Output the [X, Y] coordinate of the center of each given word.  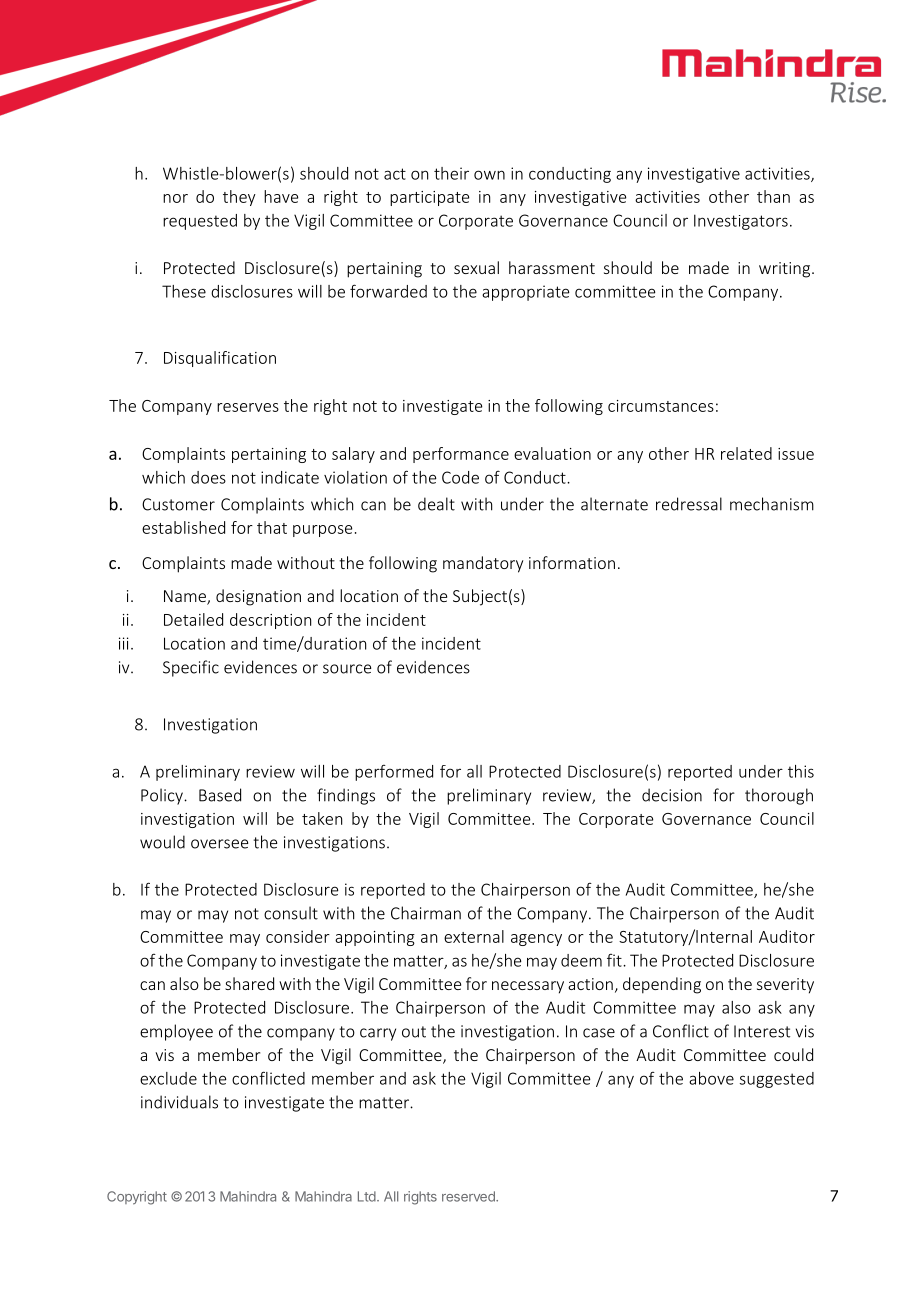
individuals [179, 1102]
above [711, 1078]
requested [200, 222]
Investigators [741, 222]
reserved [469, 1196]
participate [429, 198]
